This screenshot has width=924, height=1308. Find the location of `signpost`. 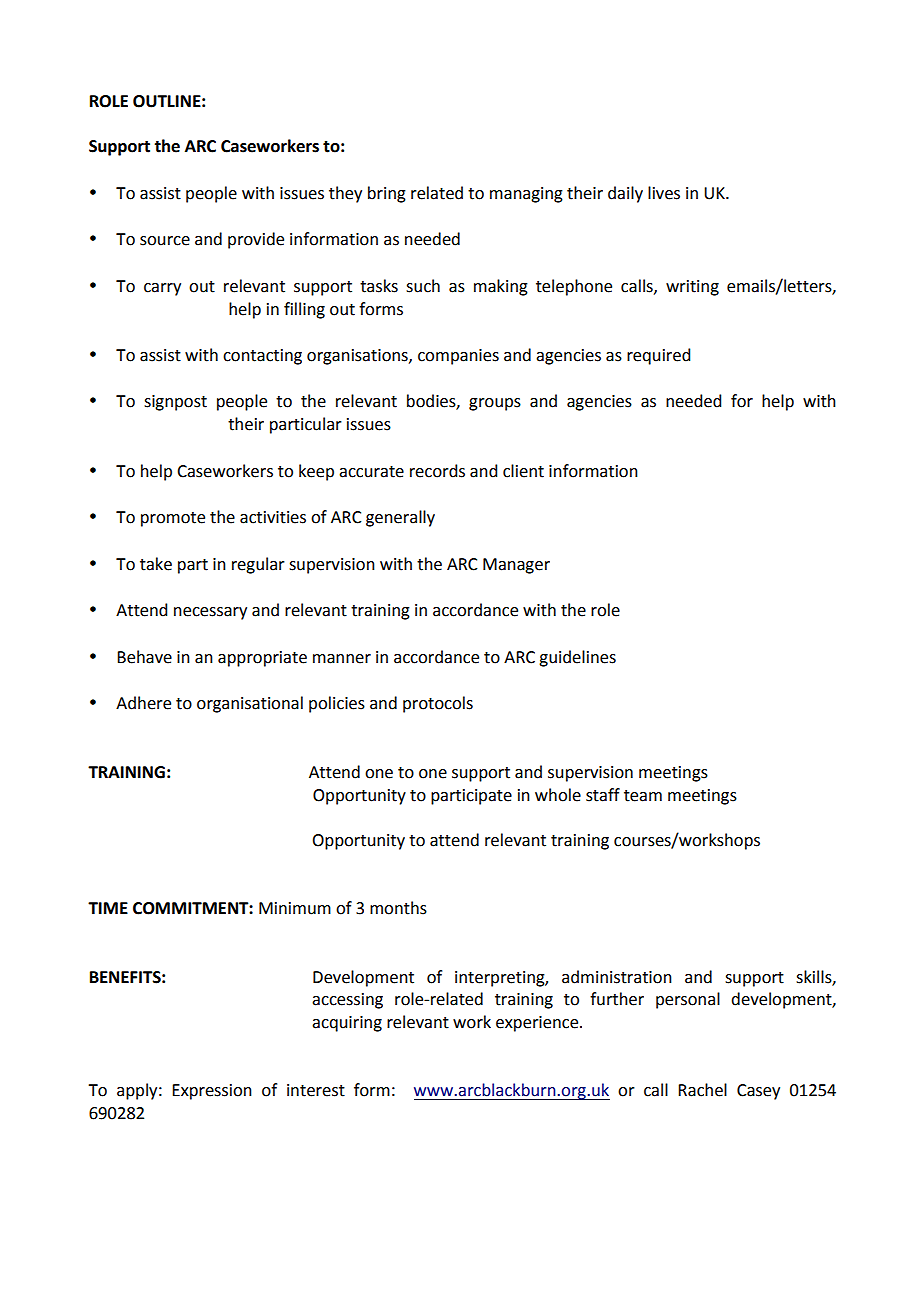

signpost is located at coordinates (175, 403).
